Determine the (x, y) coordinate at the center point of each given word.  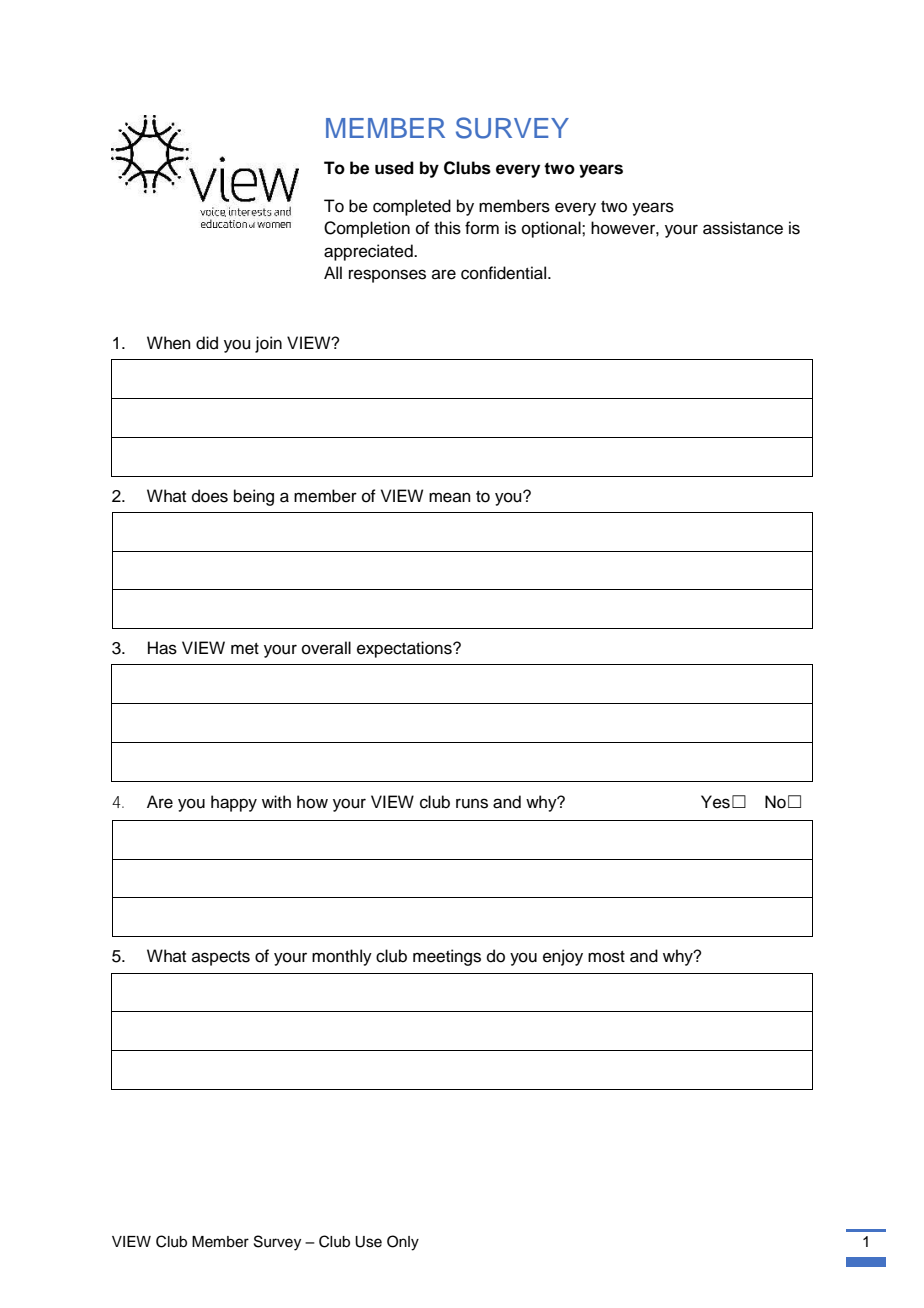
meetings (447, 957)
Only (403, 1243)
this (447, 228)
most (606, 957)
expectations (405, 649)
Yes (715, 802)
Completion (367, 229)
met (245, 649)
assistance (743, 228)
